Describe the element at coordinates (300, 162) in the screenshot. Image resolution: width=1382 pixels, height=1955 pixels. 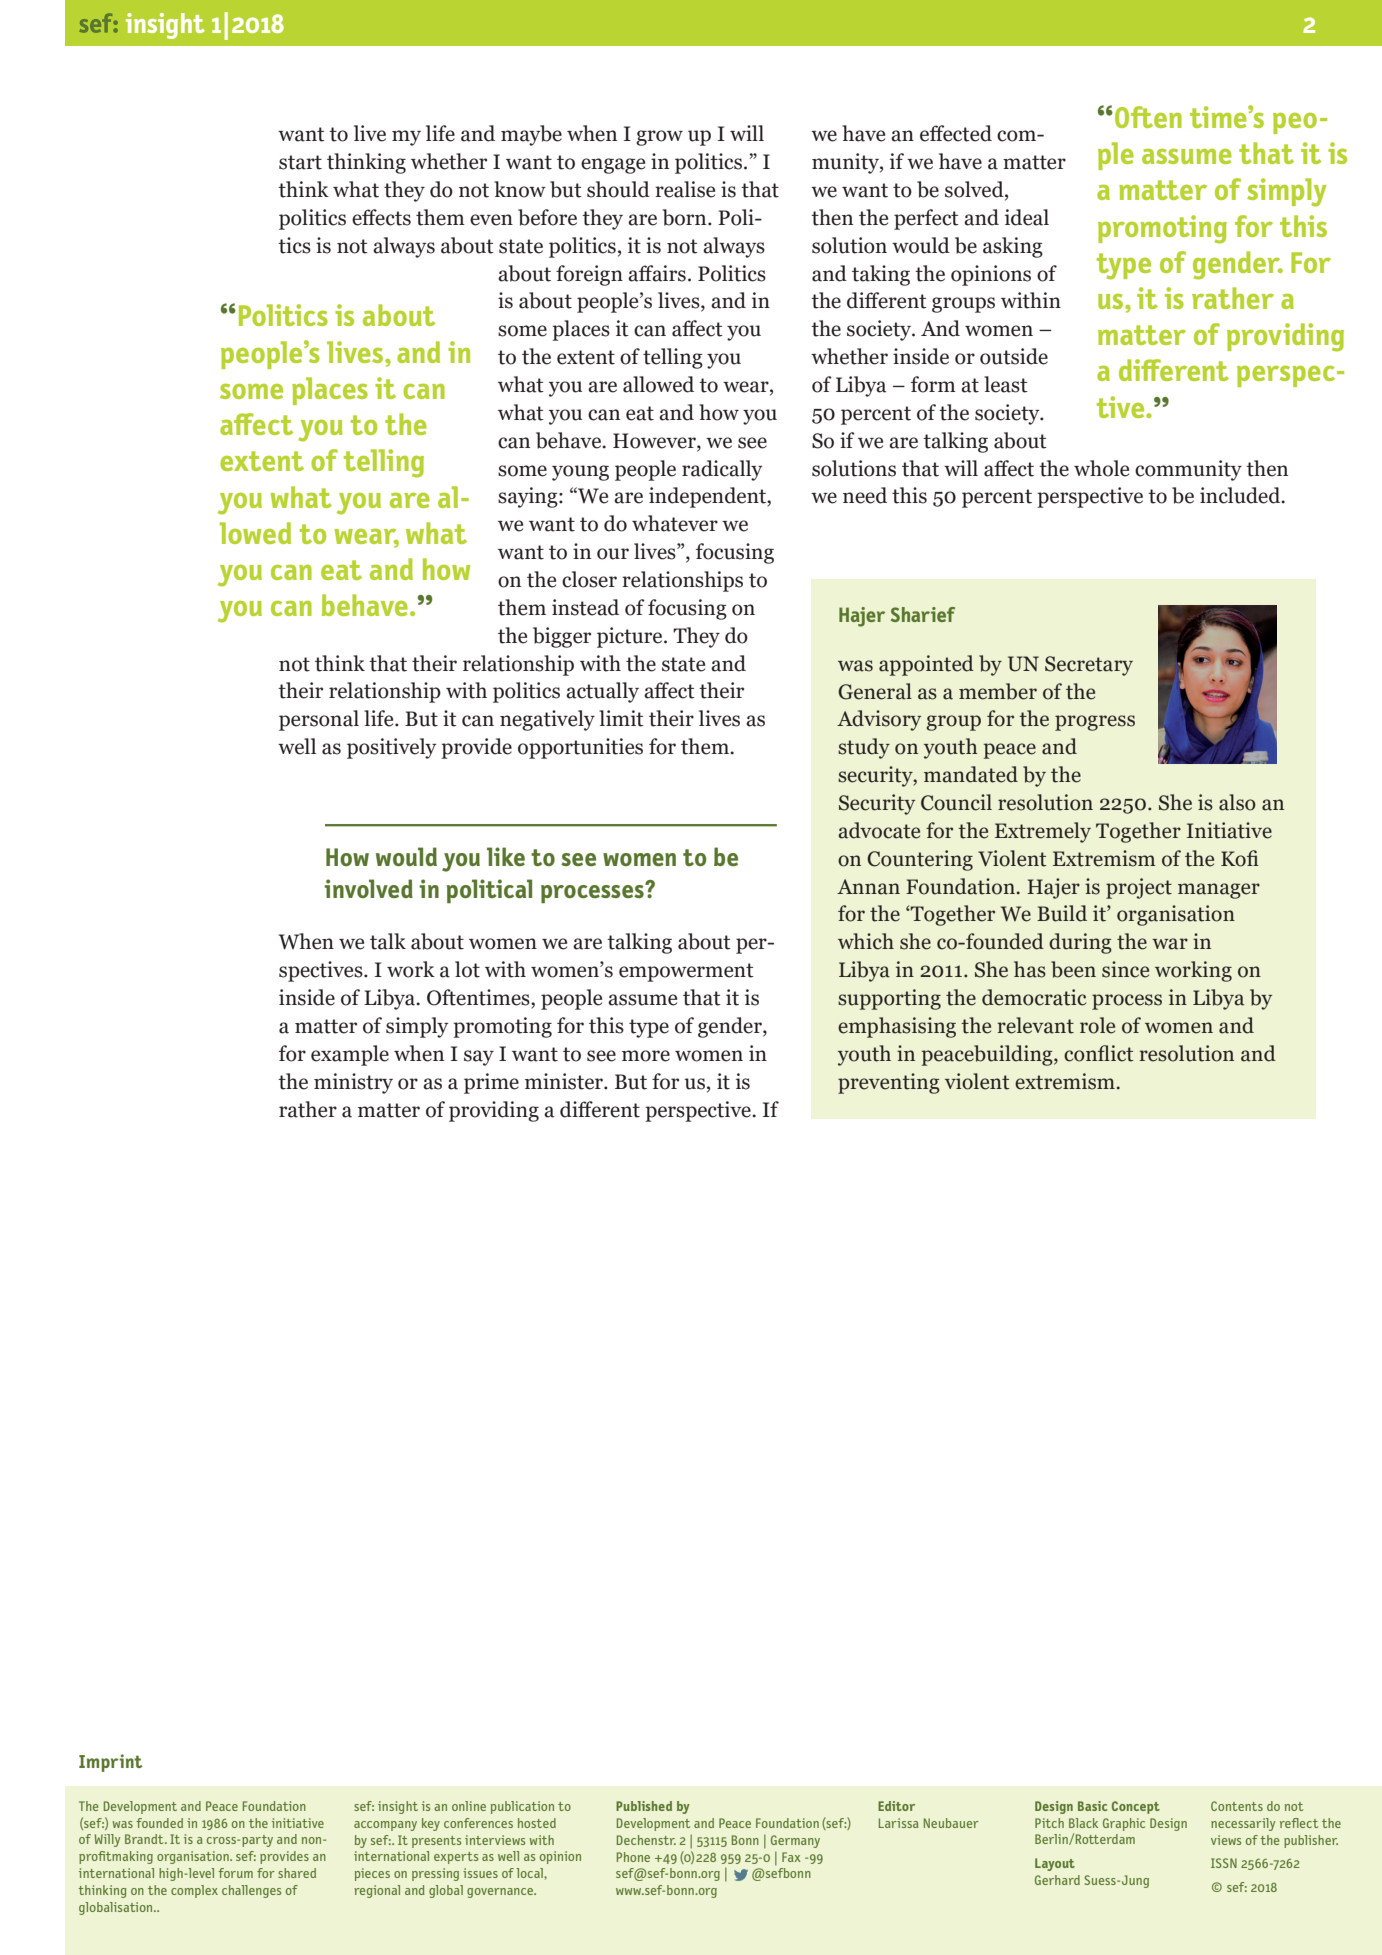
I see `start` at that location.
